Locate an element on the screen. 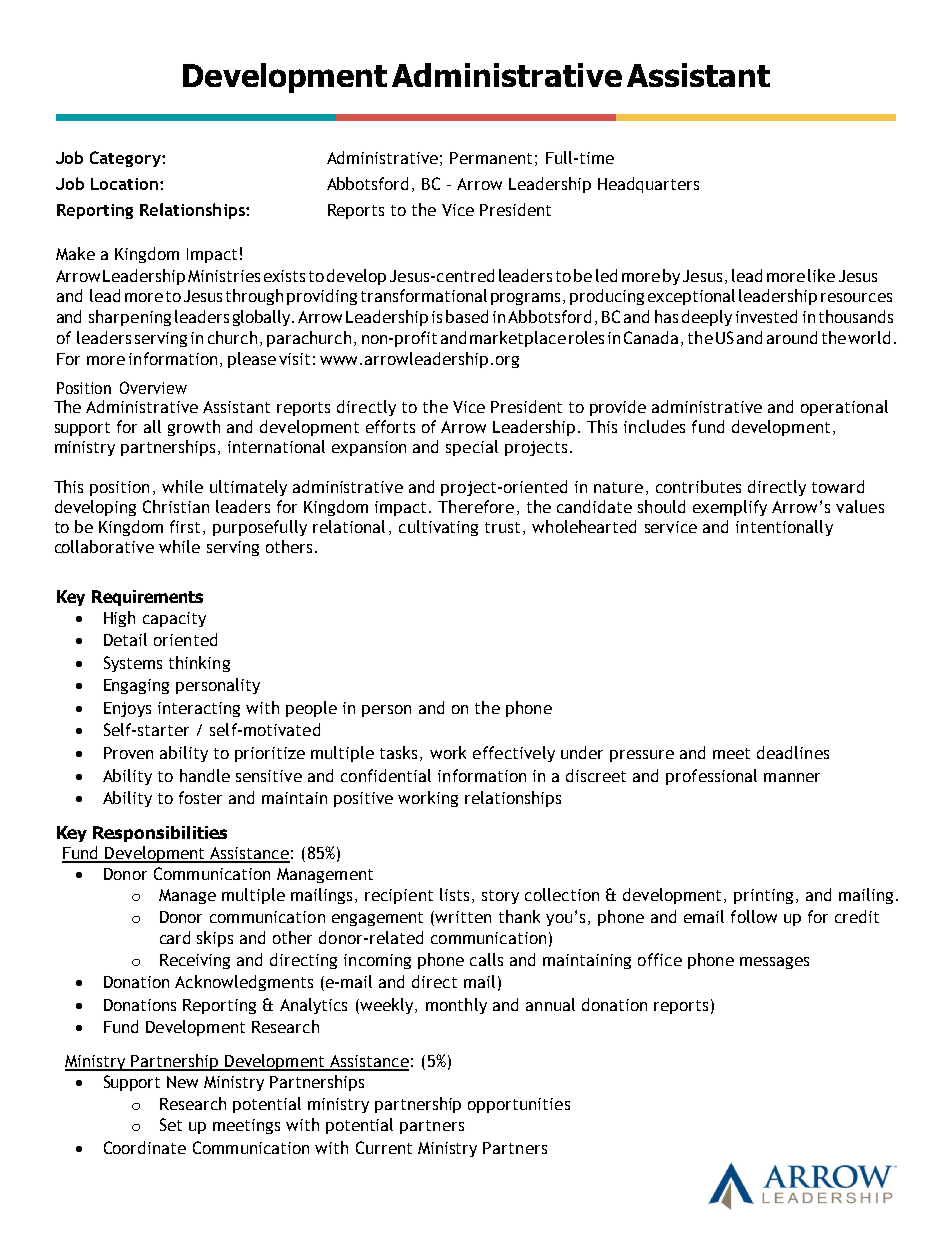 The height and width of the screenshot is (1233, 952). opportunities is located at coordinates (519, 1105).
